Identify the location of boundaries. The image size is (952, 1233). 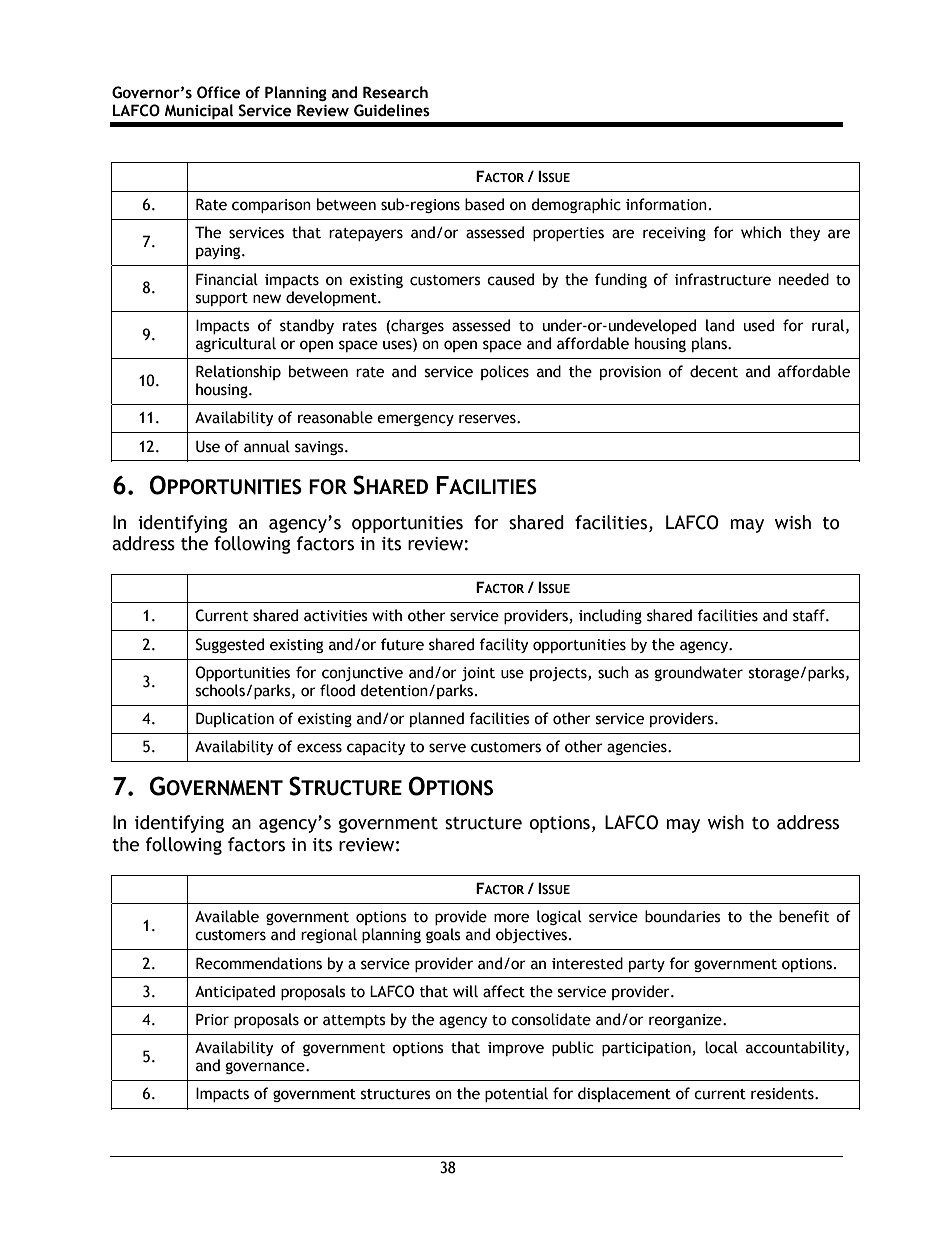
(683, 916).
